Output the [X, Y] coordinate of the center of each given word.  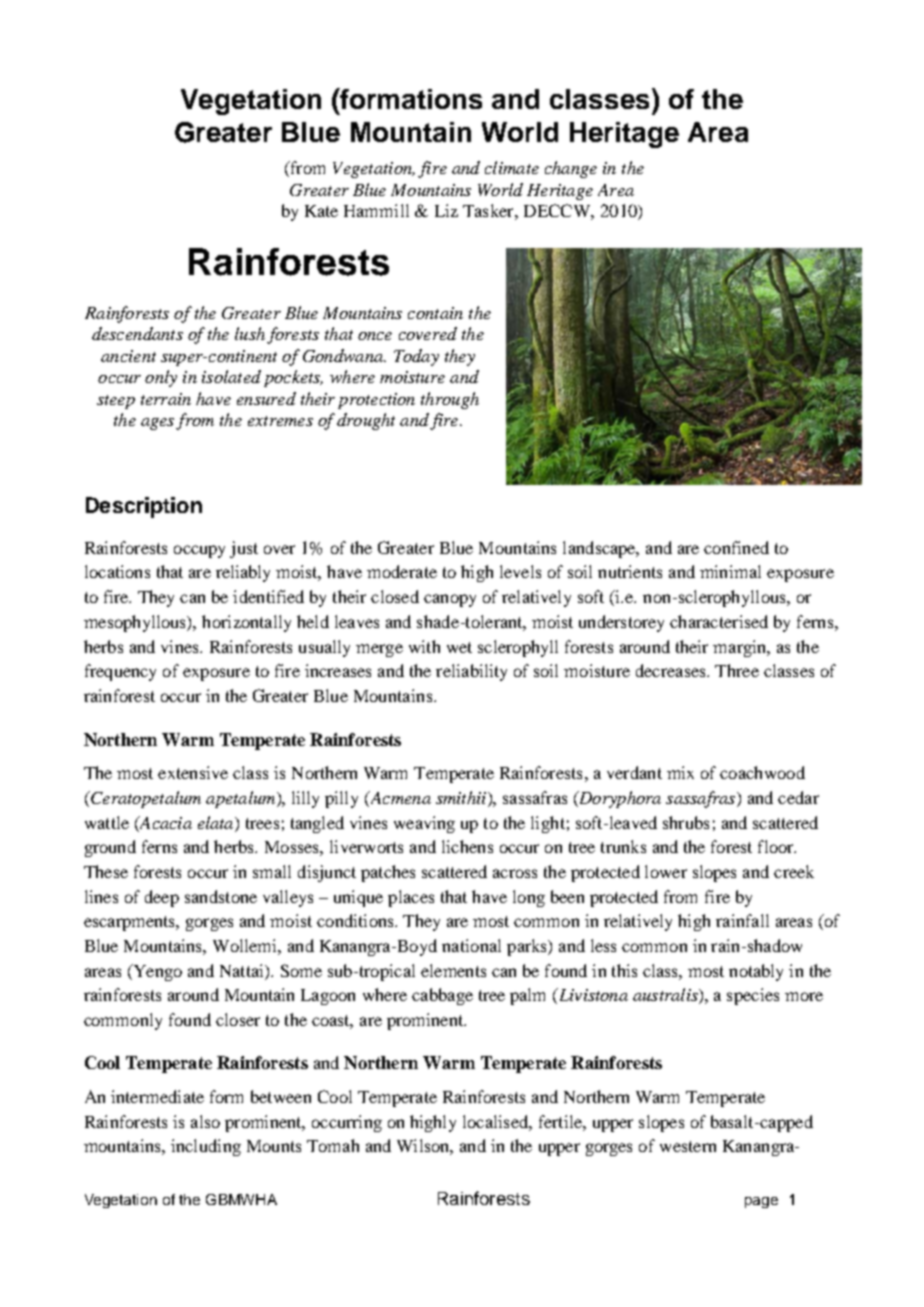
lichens [467, 846]
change [571, 169]
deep [162, 898]
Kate [321, 211]
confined [736, 547]
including [206, 1147]
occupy [199, 551]
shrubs [686, 822]
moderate [402, 571]
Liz [446, 210]
